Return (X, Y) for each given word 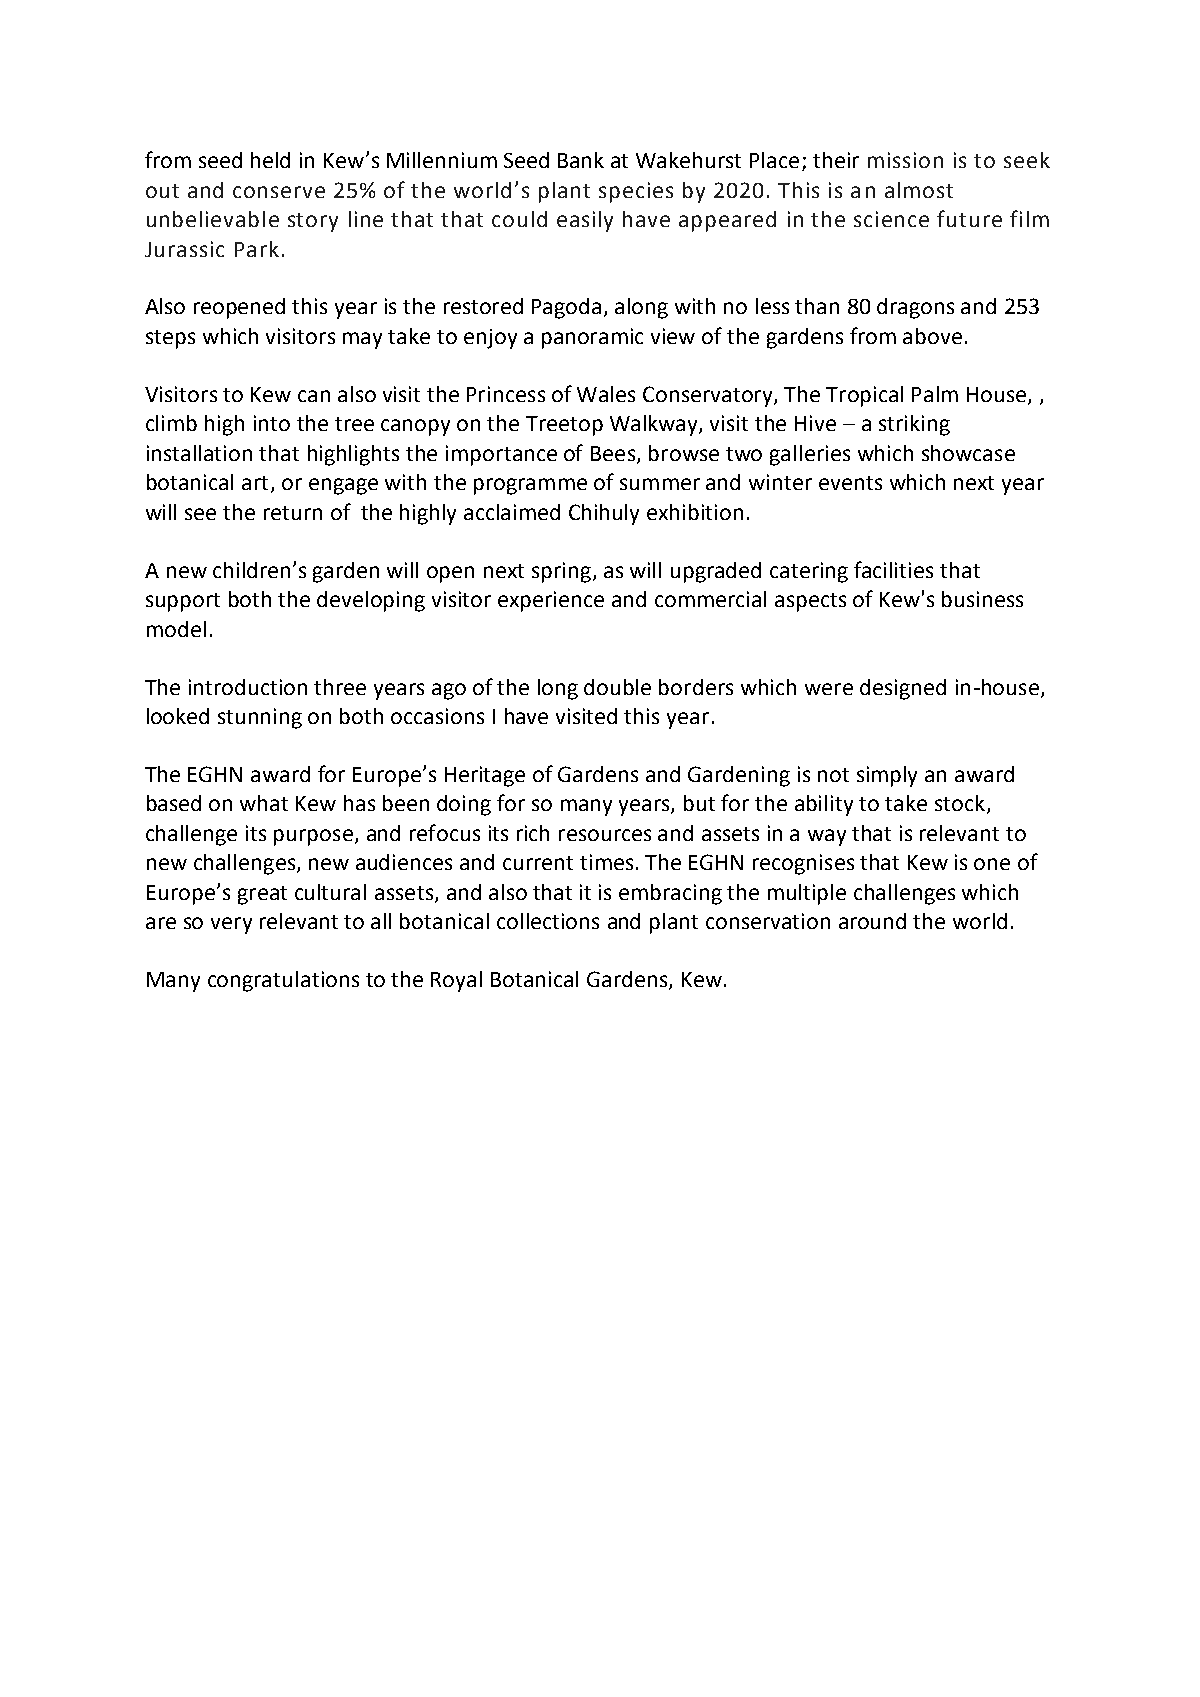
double (617, 687)
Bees (614, 454)
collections (548, 921)
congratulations (283, 981)
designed (903, 689)
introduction (248, 687)
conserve (279, 192)
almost (919, 190)
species (636, 192)
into (272, 423)
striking (914, 425)
